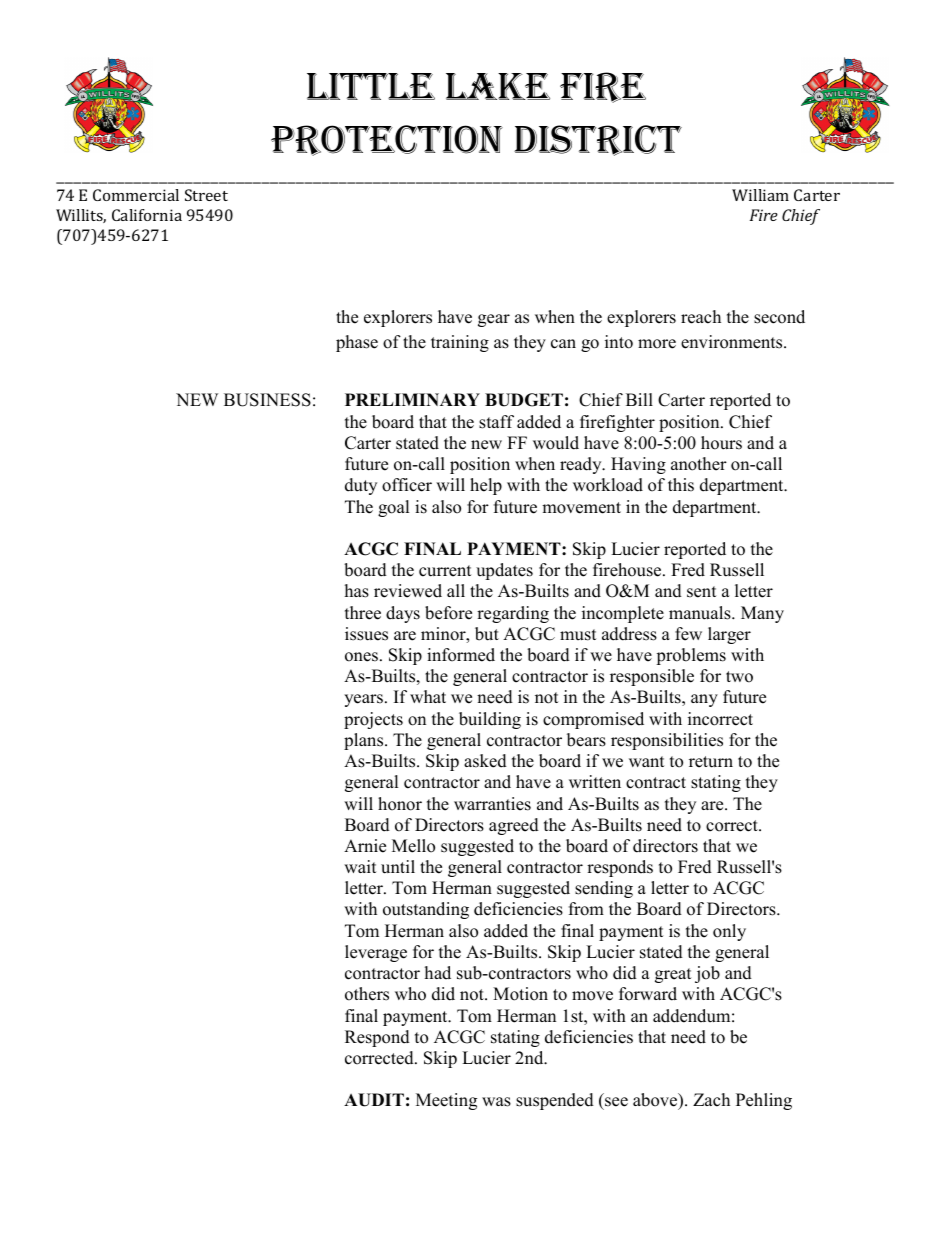 The width and height of the page is (952, 1233). What do you see at coordinates (371, 86) in the page?
I see `Little` at bounding box center [371, 86].
